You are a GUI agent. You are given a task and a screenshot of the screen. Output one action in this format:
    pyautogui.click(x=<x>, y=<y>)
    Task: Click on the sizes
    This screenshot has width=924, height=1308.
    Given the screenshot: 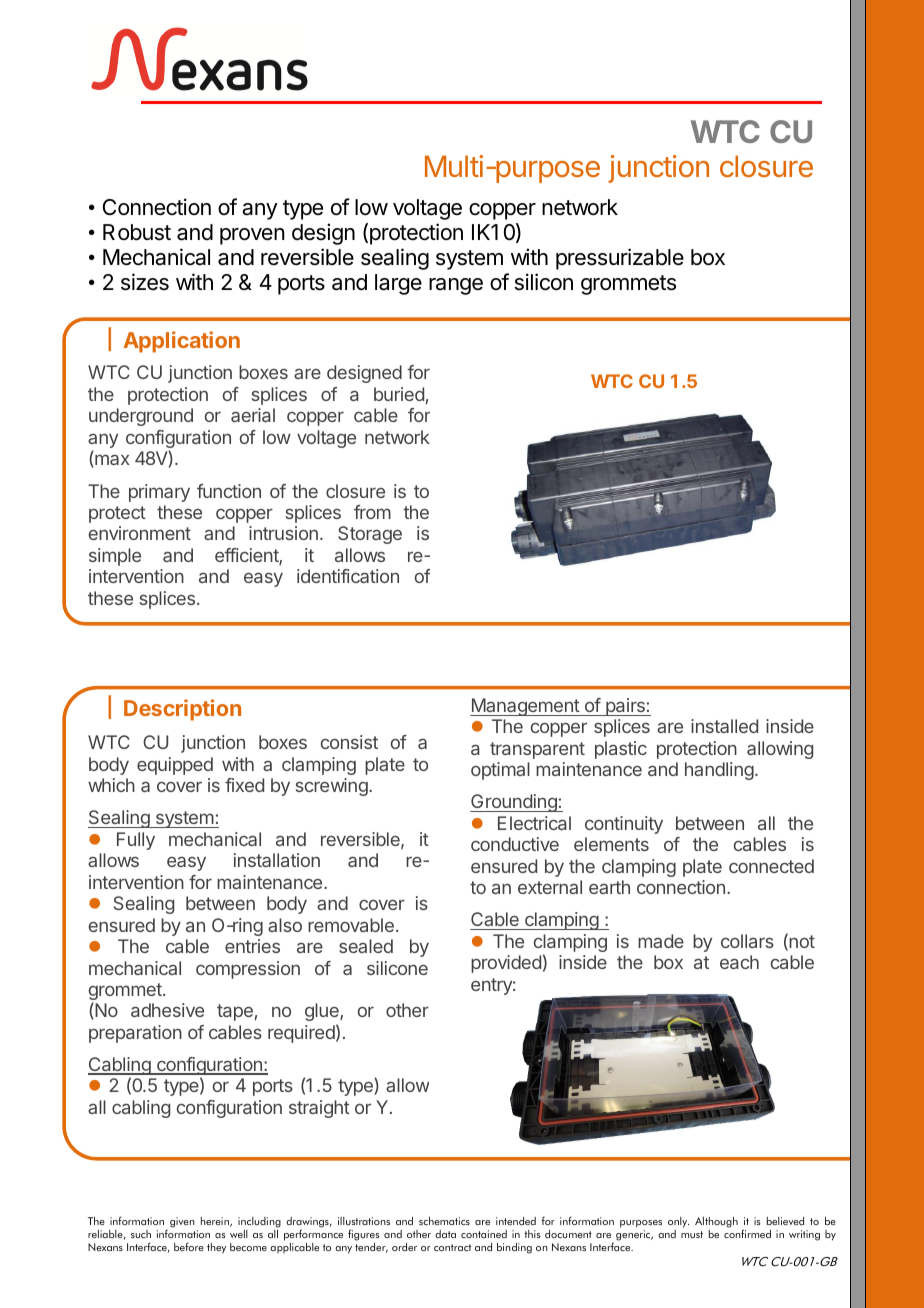 What is the action you would take?
    pyautogui.click(x=145, y=282)
